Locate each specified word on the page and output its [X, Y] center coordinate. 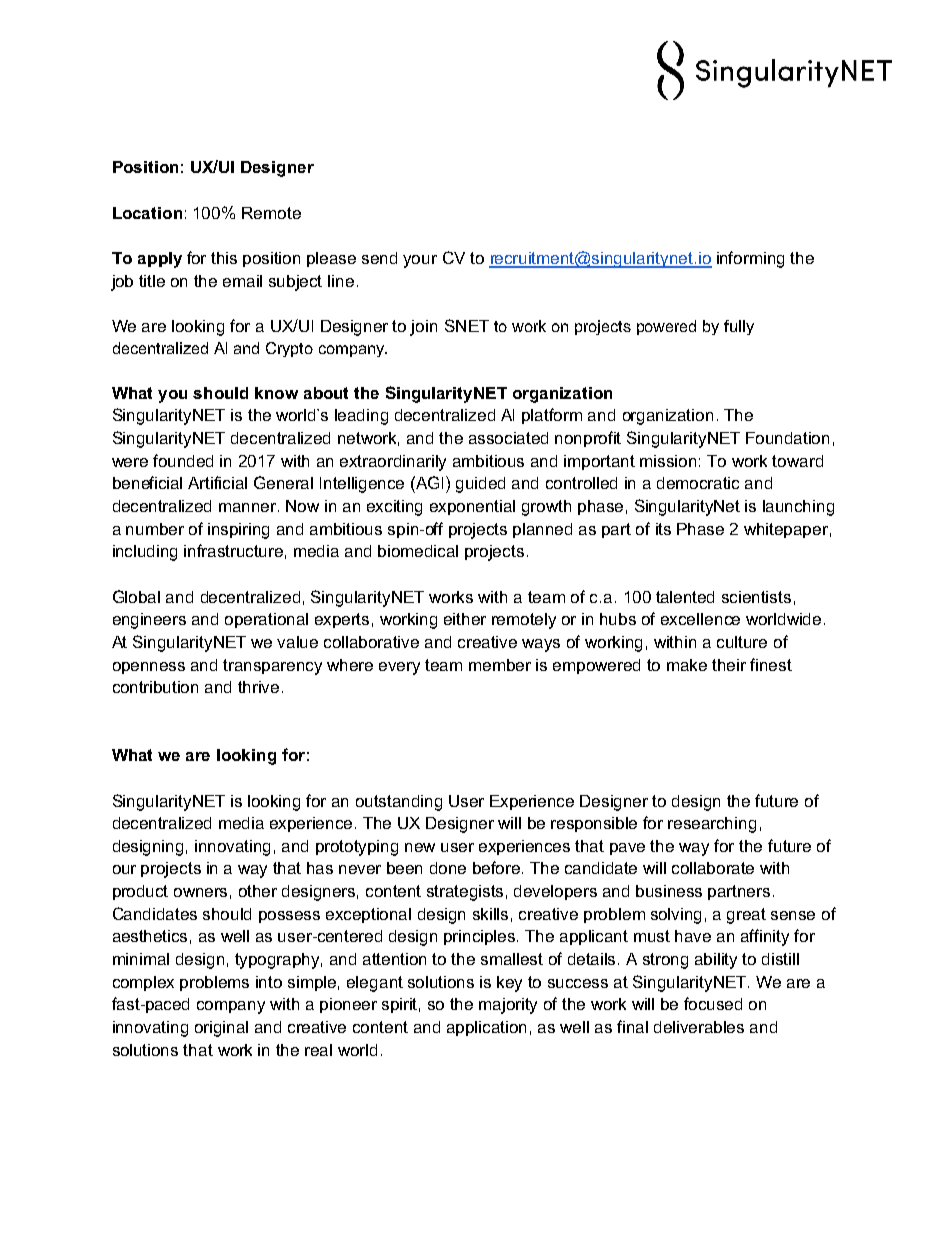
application [486, 1028]
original [221, 1029]
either [465, 619]
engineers [149, 621]
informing [750, 259]
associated [508, 438]
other [258, 891]
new [420, 847]
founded [183, 460]
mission [668, 461]
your [420, 261]
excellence [700, 619]
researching [712, 825]
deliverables [699, 1027]
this [224, 258]
